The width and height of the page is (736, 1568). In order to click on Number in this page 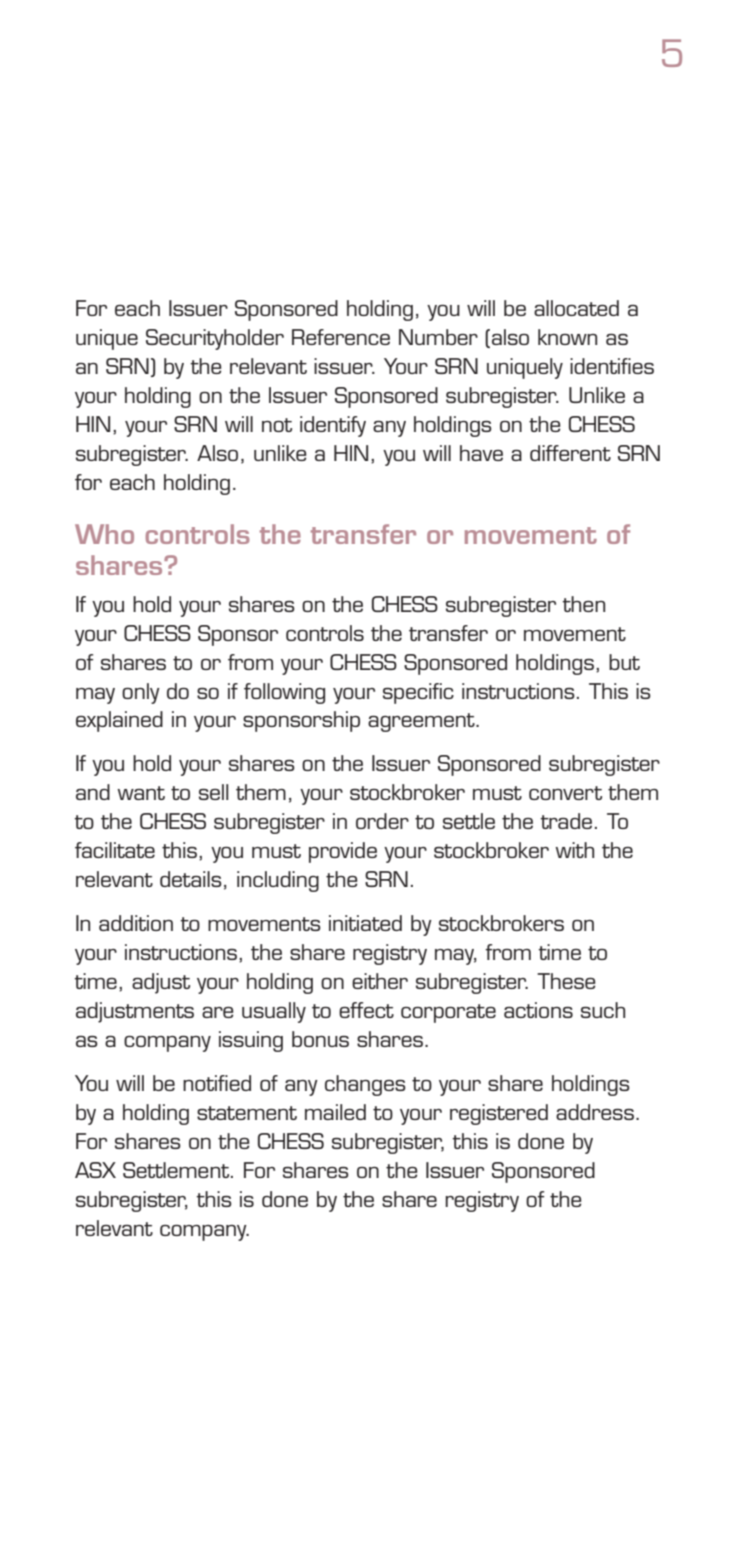, I will do `click(438, 337)`.
